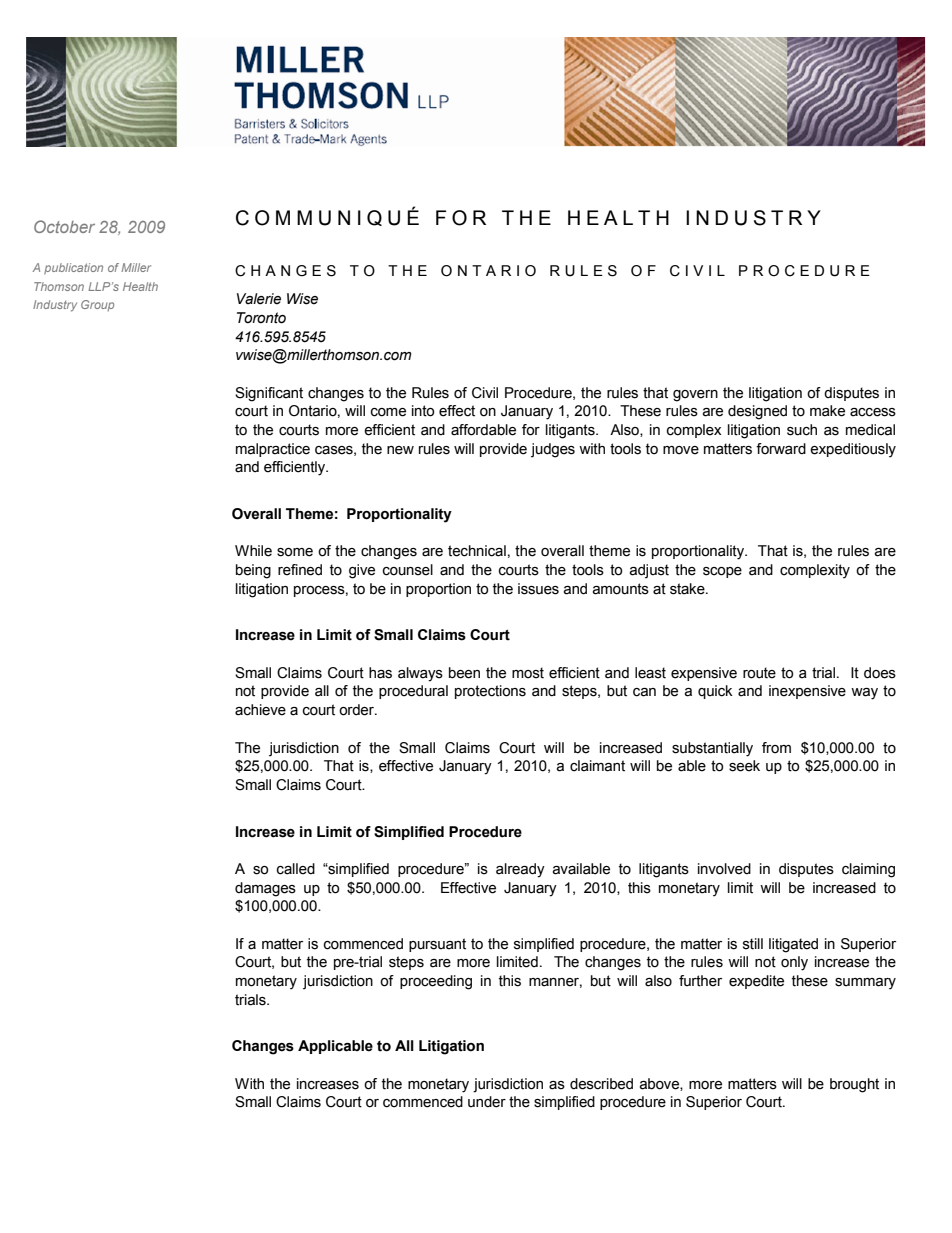  What do you see at coordinates (253, 571) in the page?
I see `being` at bounding box center [253, 571].
